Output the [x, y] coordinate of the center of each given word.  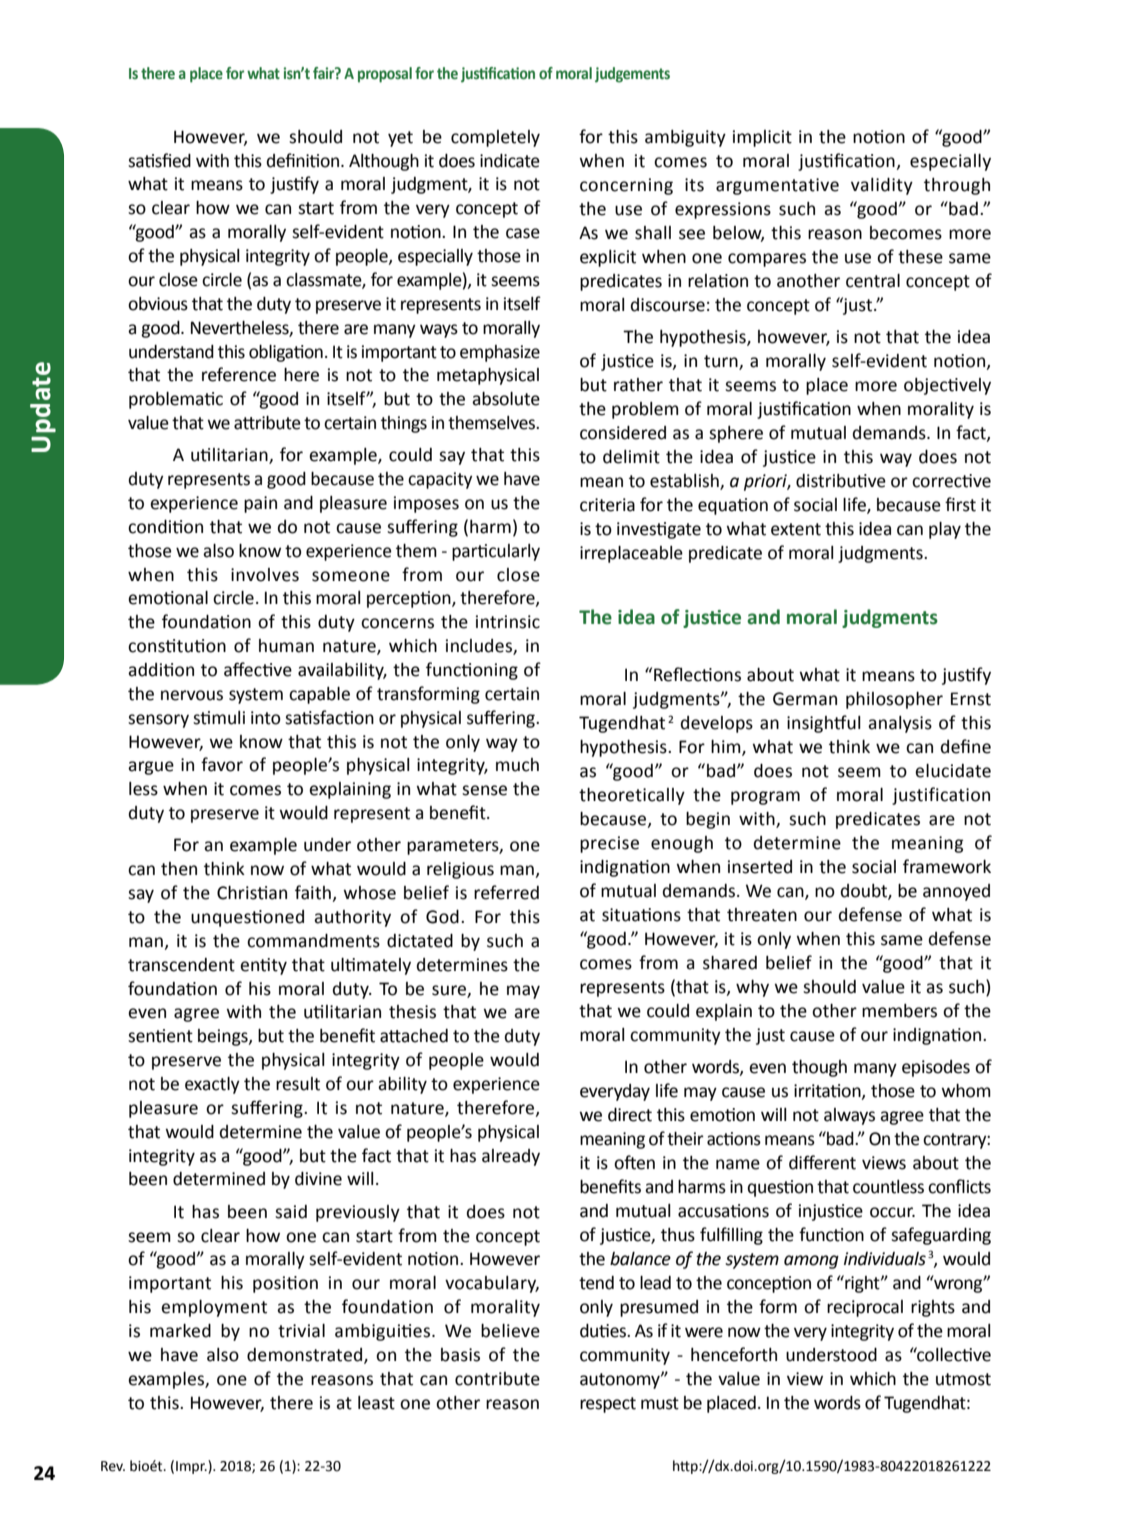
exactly [212, 1085]
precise [609, 844]
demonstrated [306, 1355]
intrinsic [508, 622]
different [822, 1162]
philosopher [894, 700]
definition [304, 160]
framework [947, 866]
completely [495, 138]
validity [882, 186]
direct [630, 1115]
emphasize [500, 353]
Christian [252, 893]
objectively [947, 386]
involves [265, 575]
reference [239, 374]
